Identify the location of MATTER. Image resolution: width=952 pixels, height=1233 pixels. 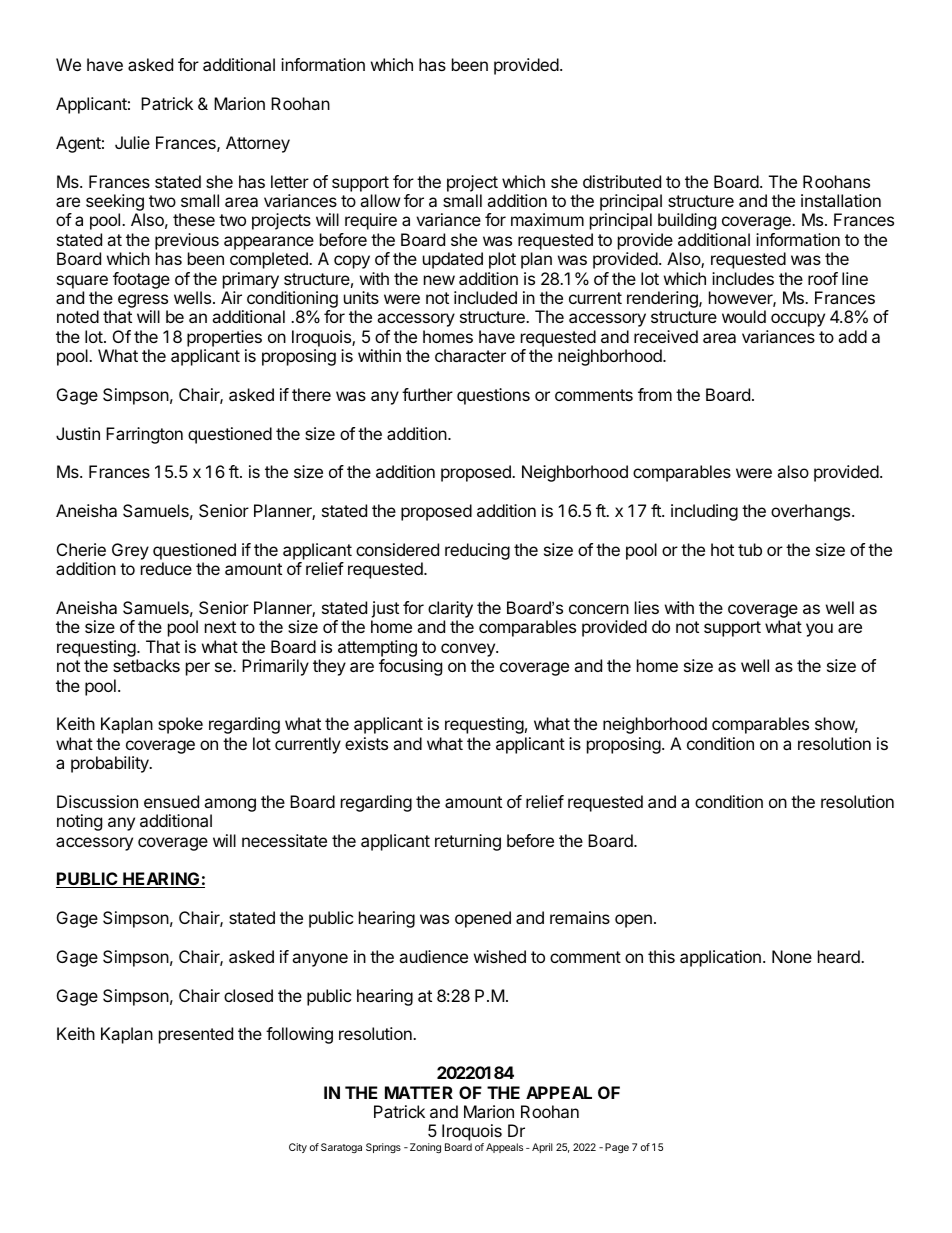
(419, 1092).
